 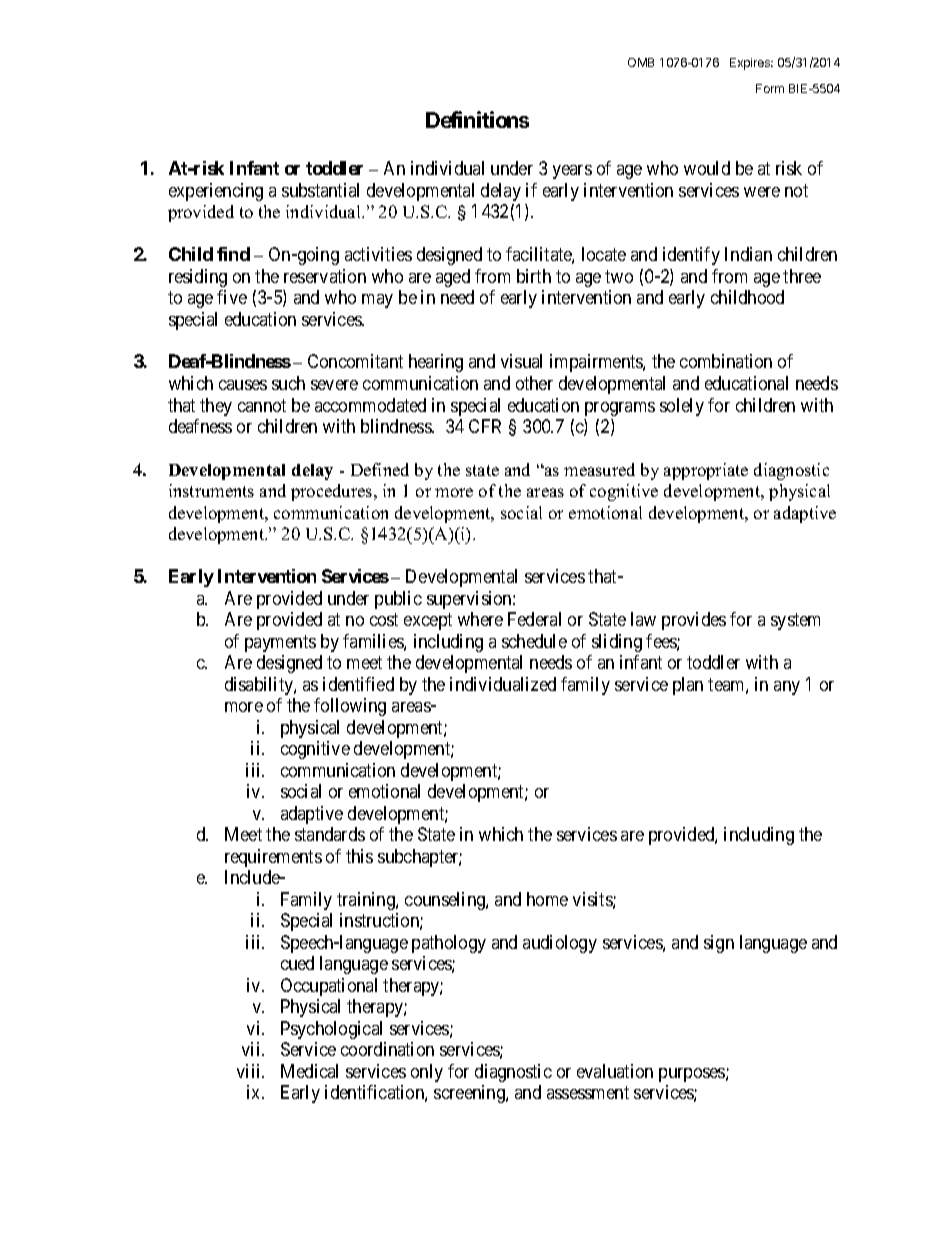 I want to click on evaluation, so click(x=615, y=1071).
